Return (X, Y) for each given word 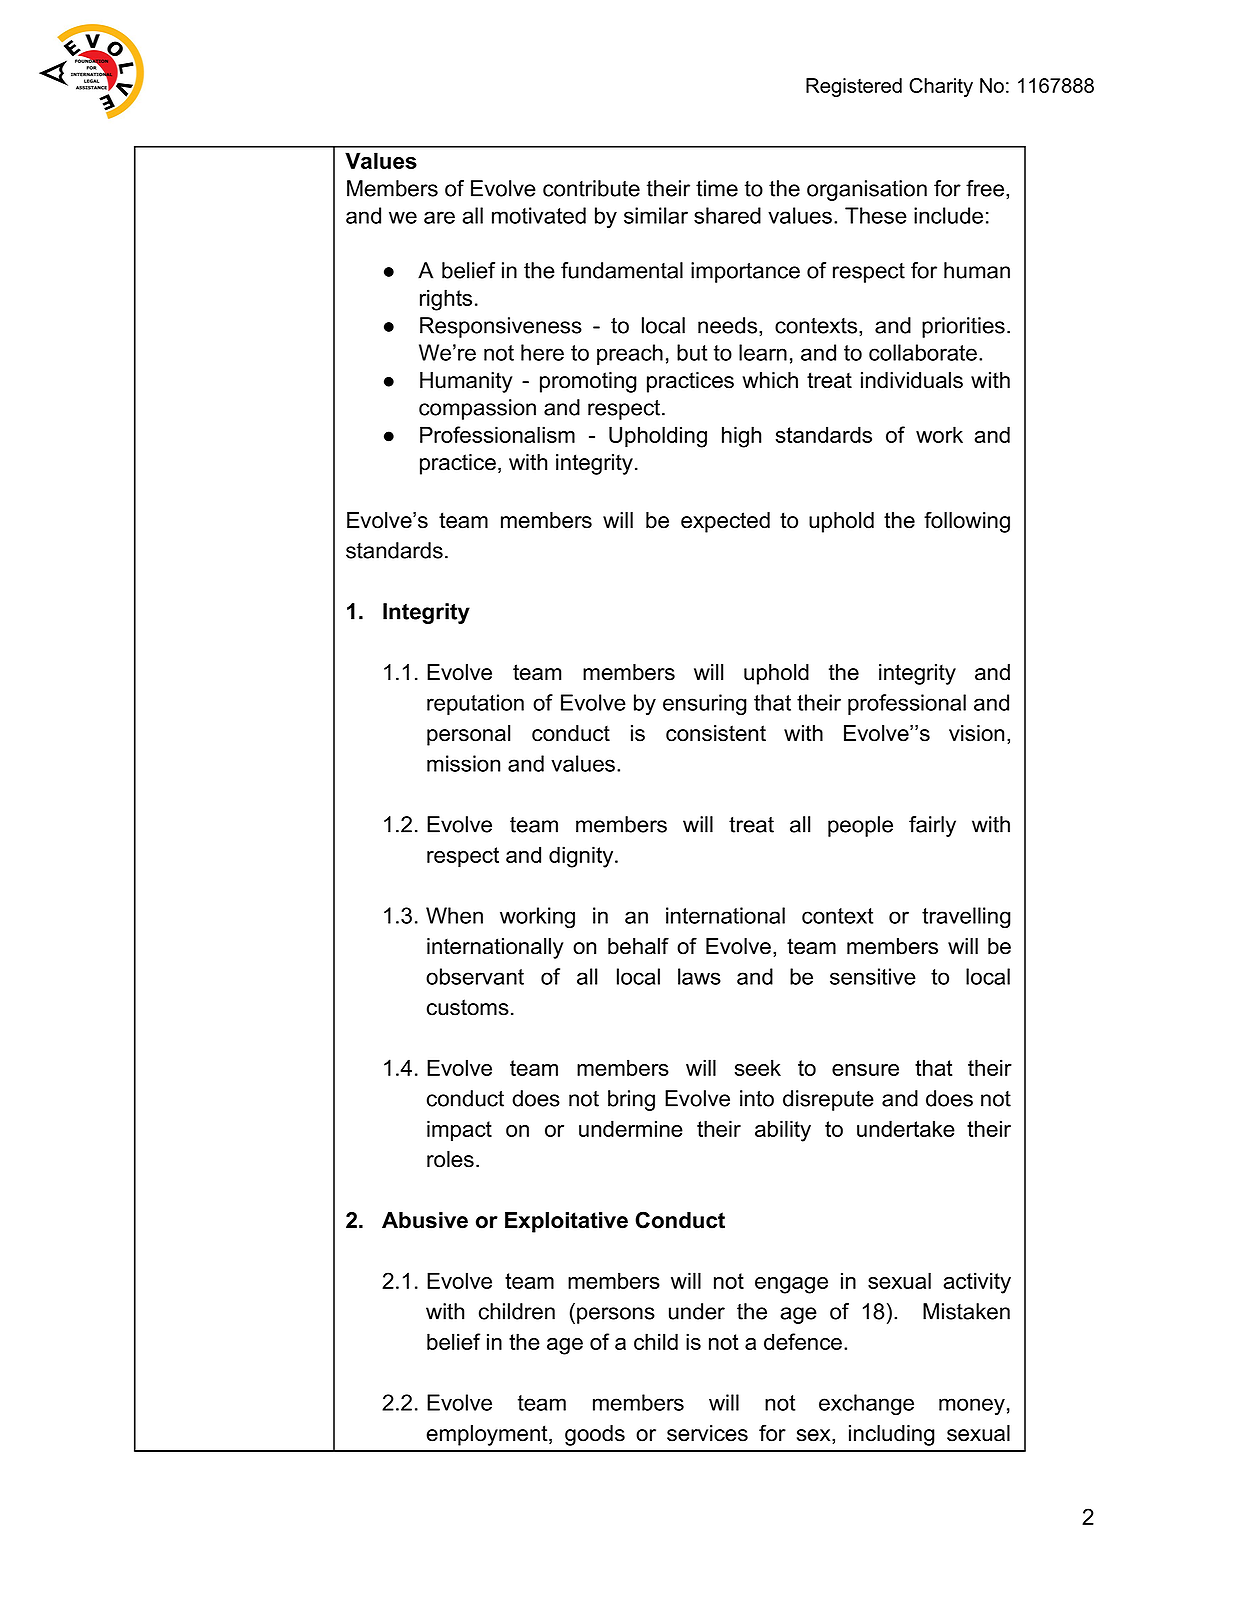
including (892, 1435)
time (717, 188)
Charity (941, 87)
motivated (539, 215)
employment (488, 1435)
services (707, 1433)
